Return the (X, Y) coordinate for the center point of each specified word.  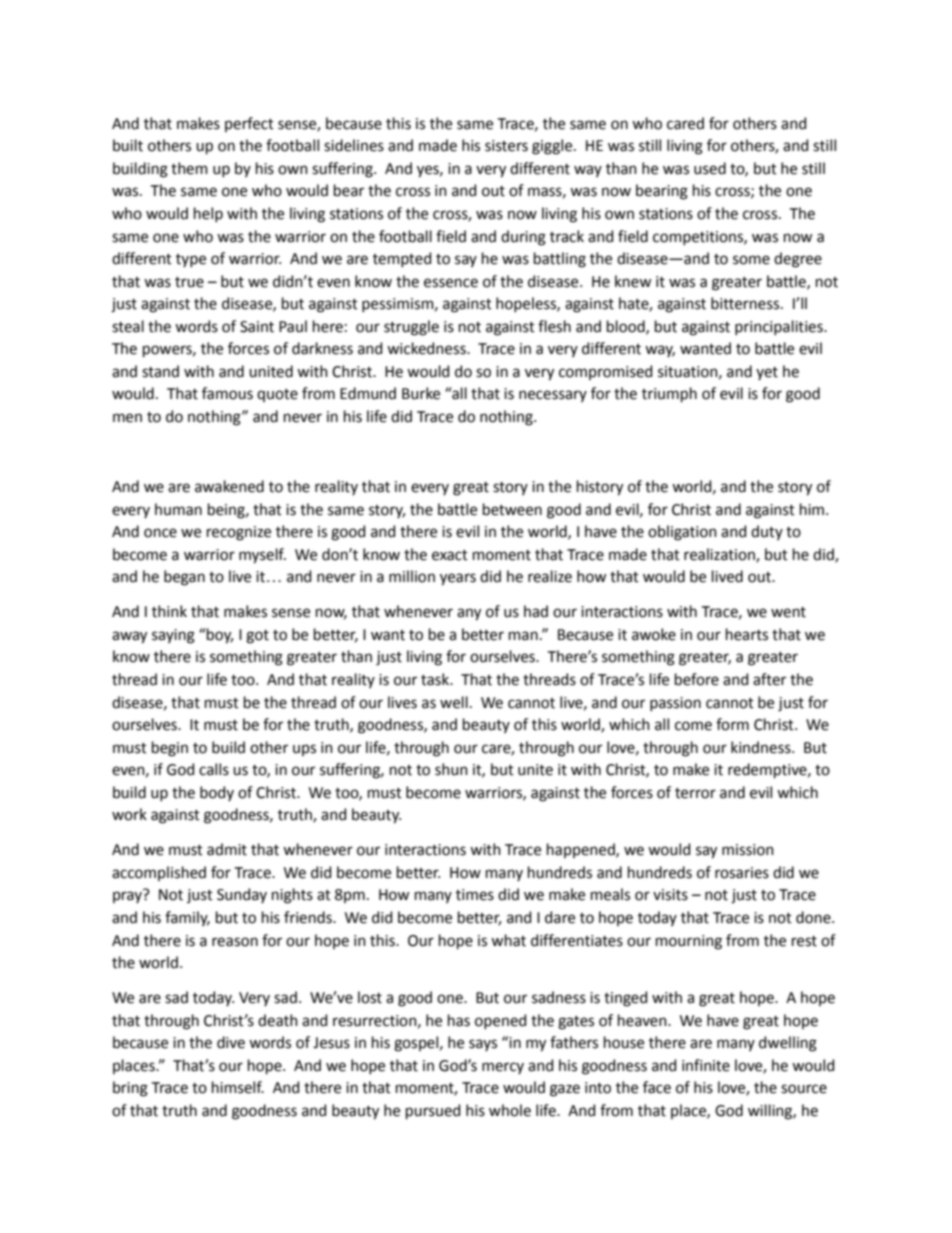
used (710, 168)
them (189, 168)
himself (238, 1087)
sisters (506, 146)
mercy (503, 1068)
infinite (706, 1065)
